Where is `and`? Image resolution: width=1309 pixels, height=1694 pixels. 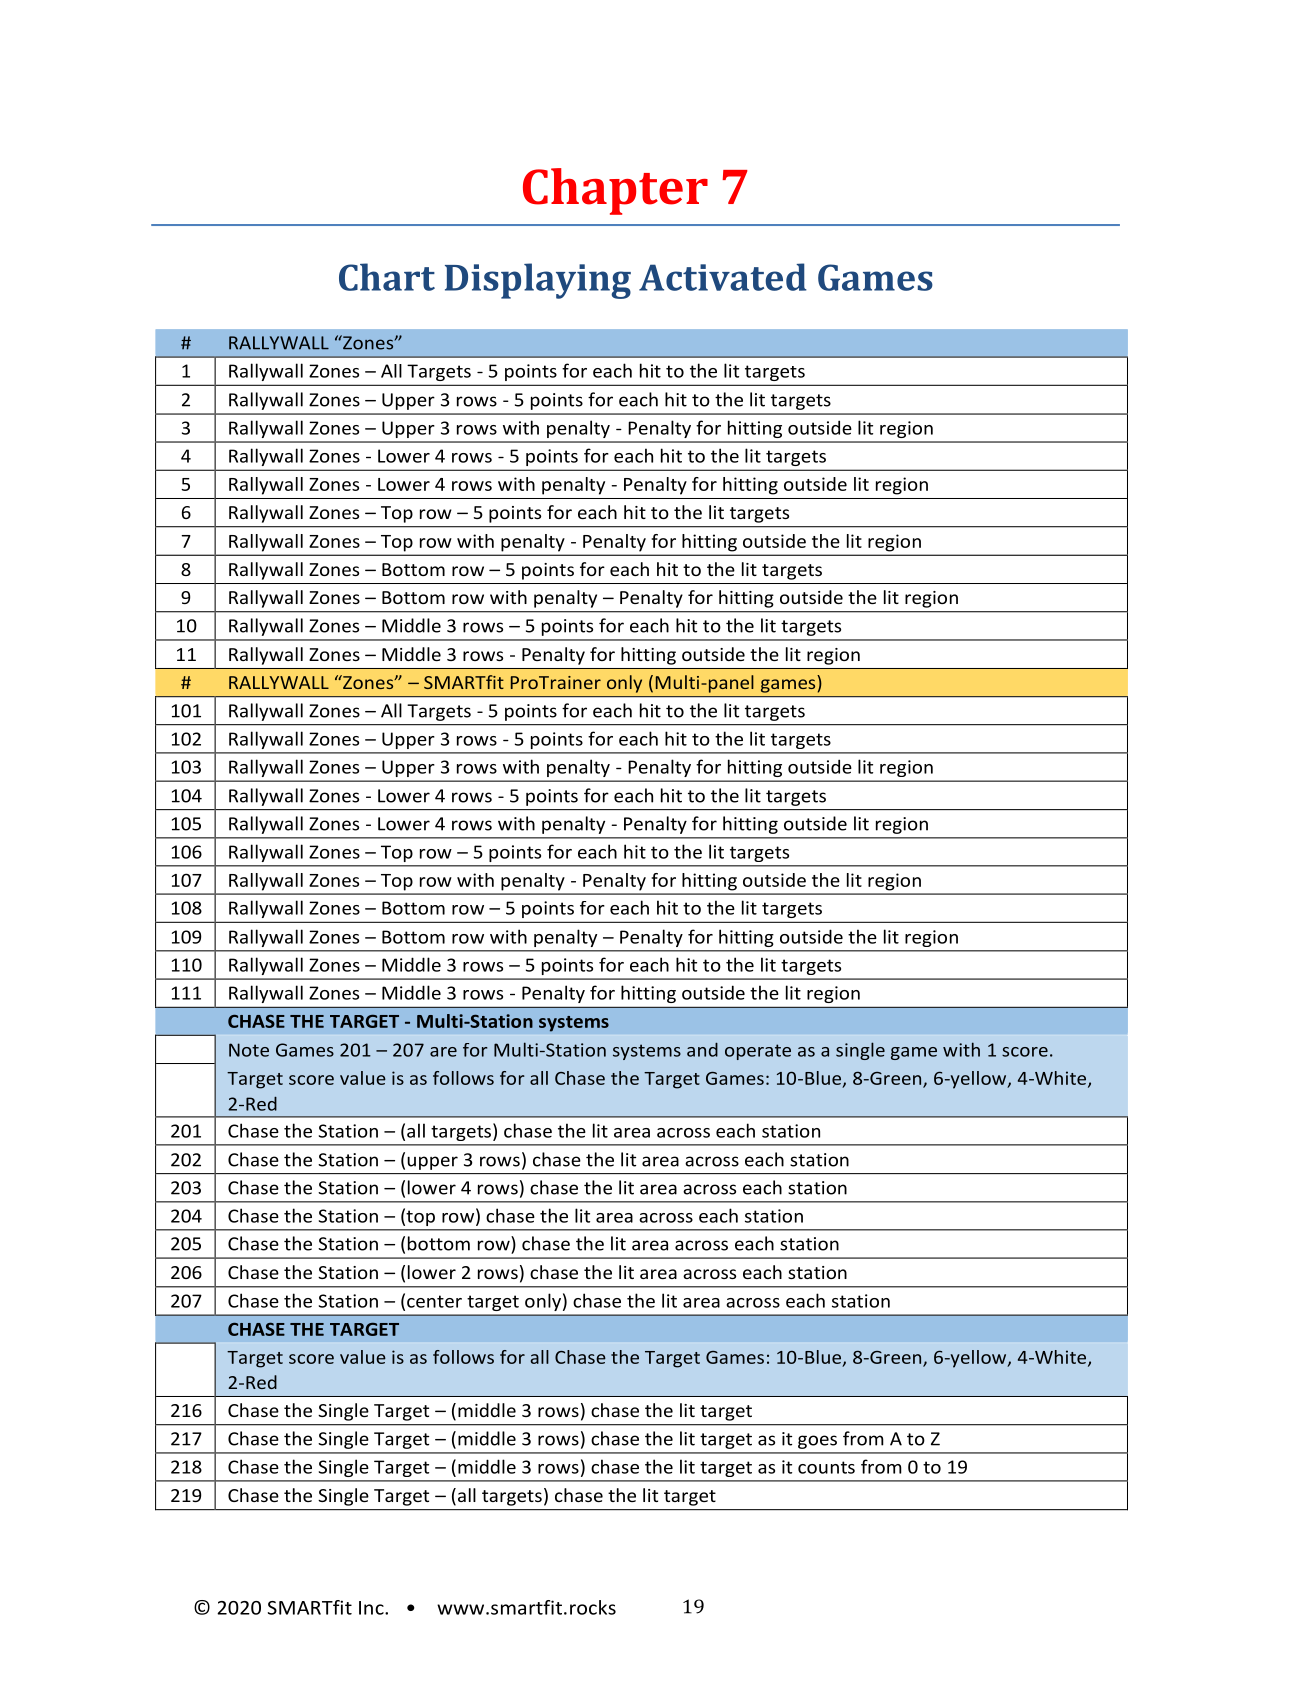 and is located at coordinates (702, 1049).
